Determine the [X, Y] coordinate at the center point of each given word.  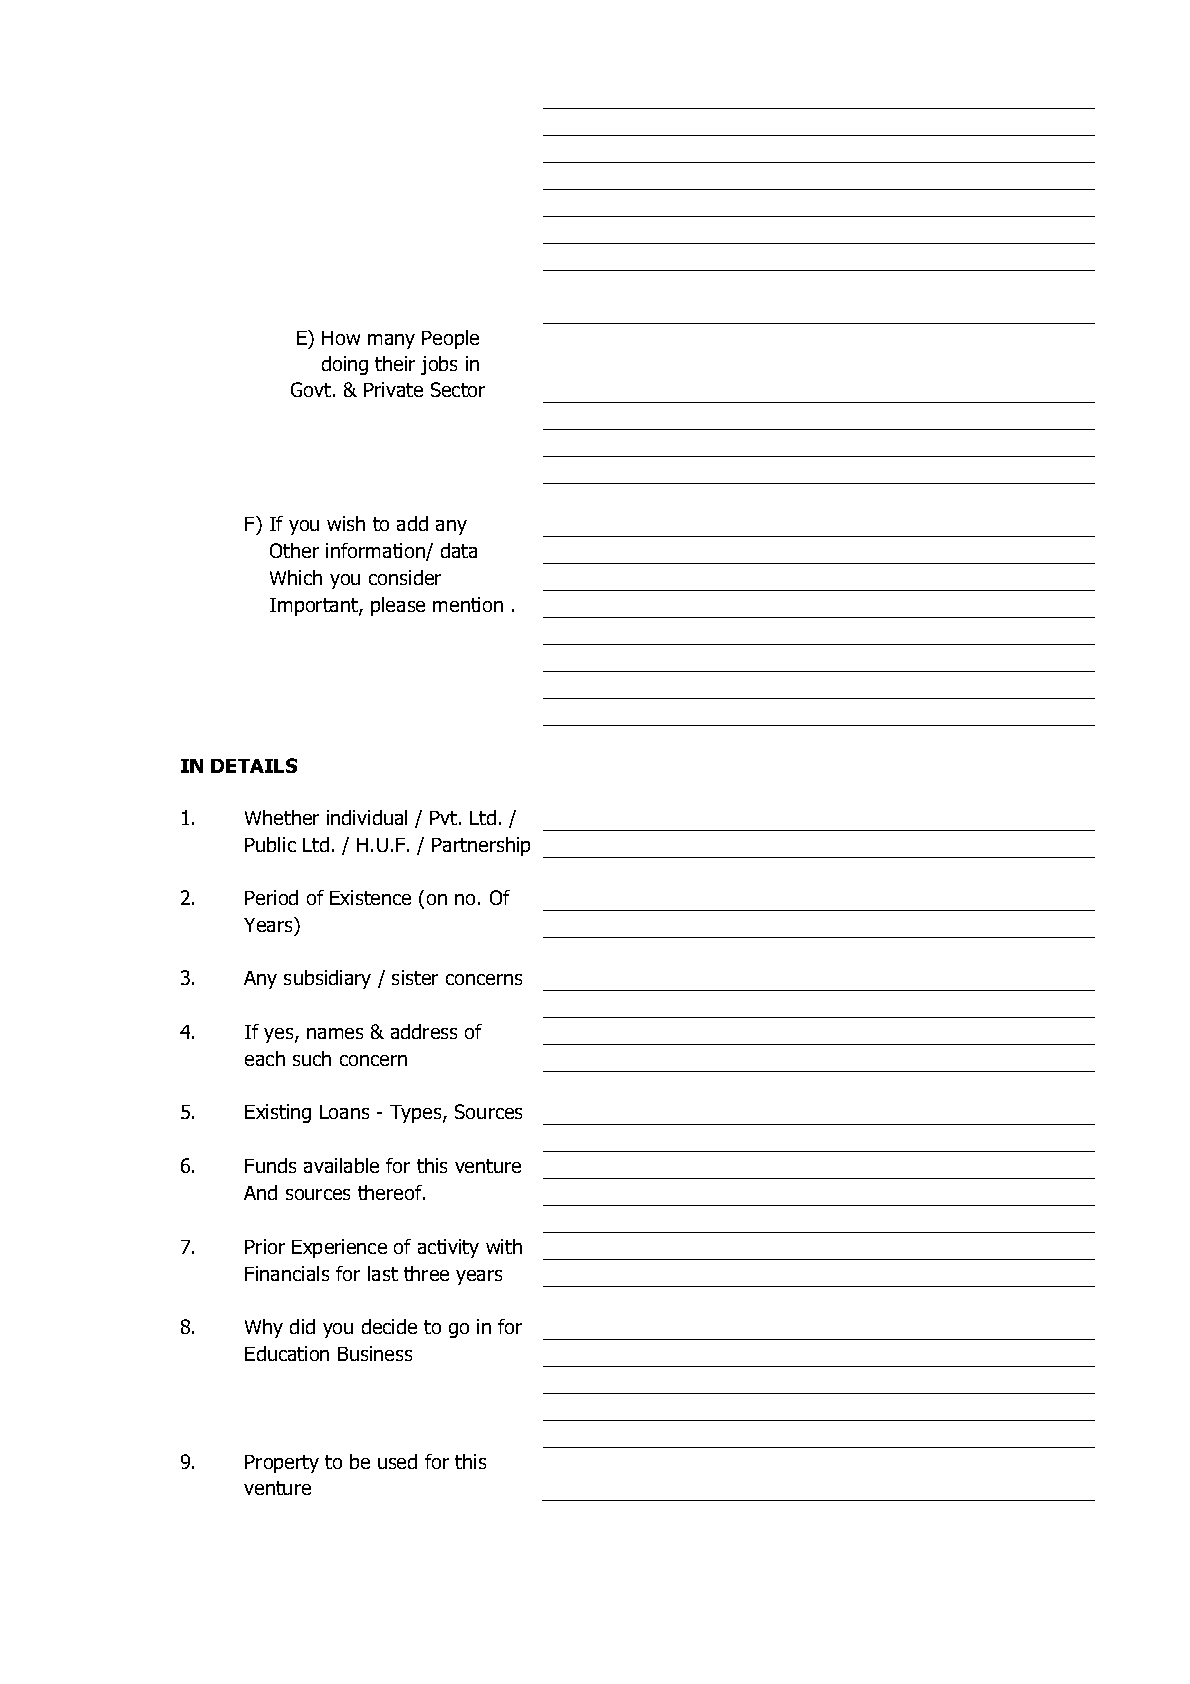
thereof [391, 1192]
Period [271, 897]
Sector [458, 389]
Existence [370, 897]
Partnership [481, 846]
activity [448, 1248]
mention [468, 604]
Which [296, 577]
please [398, 606]
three [426, 1273]
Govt [312, 389]
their [395, 363]
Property [282, 1464]
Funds [270, 1165]
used [397, 1461]
